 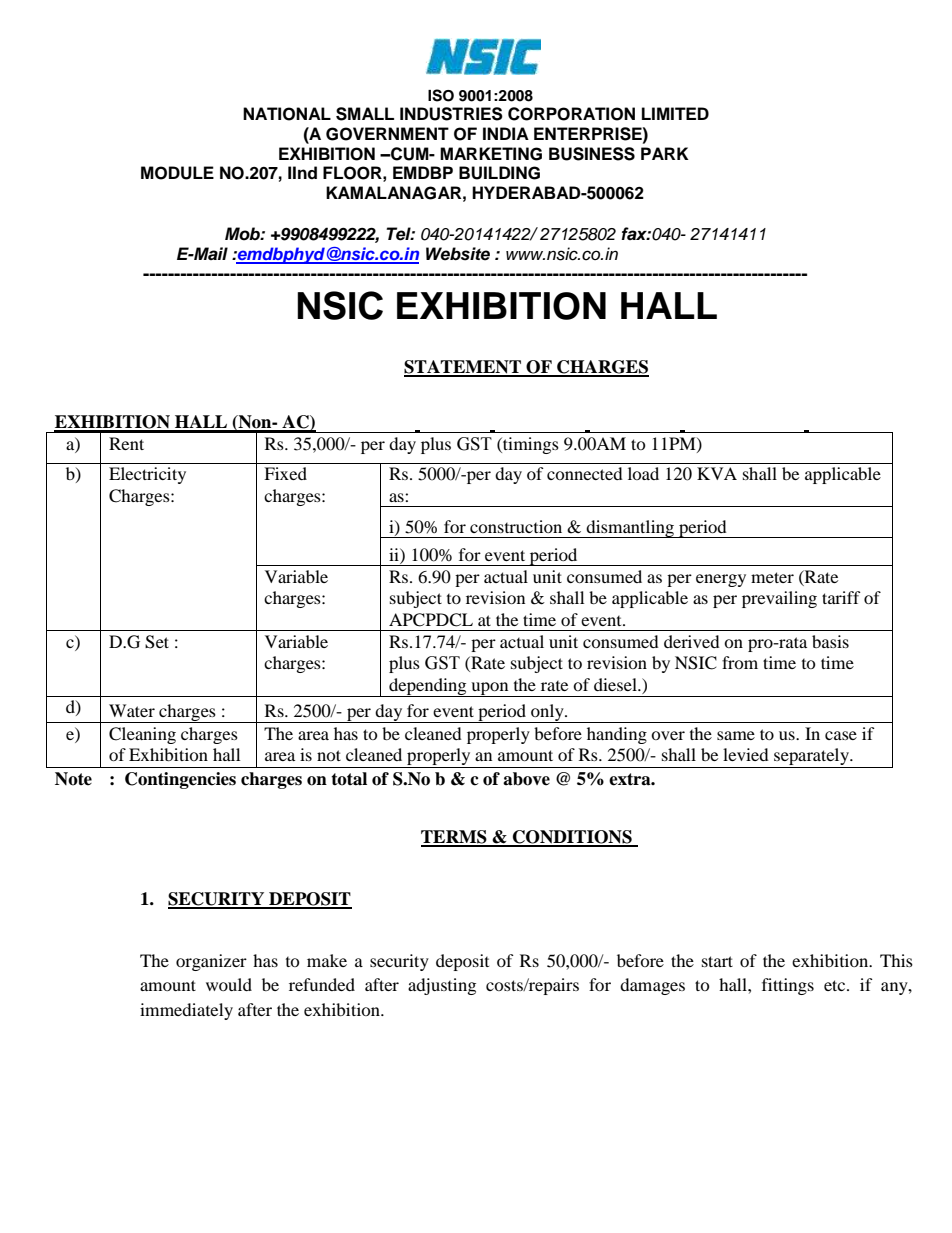 What do you see at coordinates (675, 113) in the page?
I see `LIMITED` at bounding box center [675, 113].
